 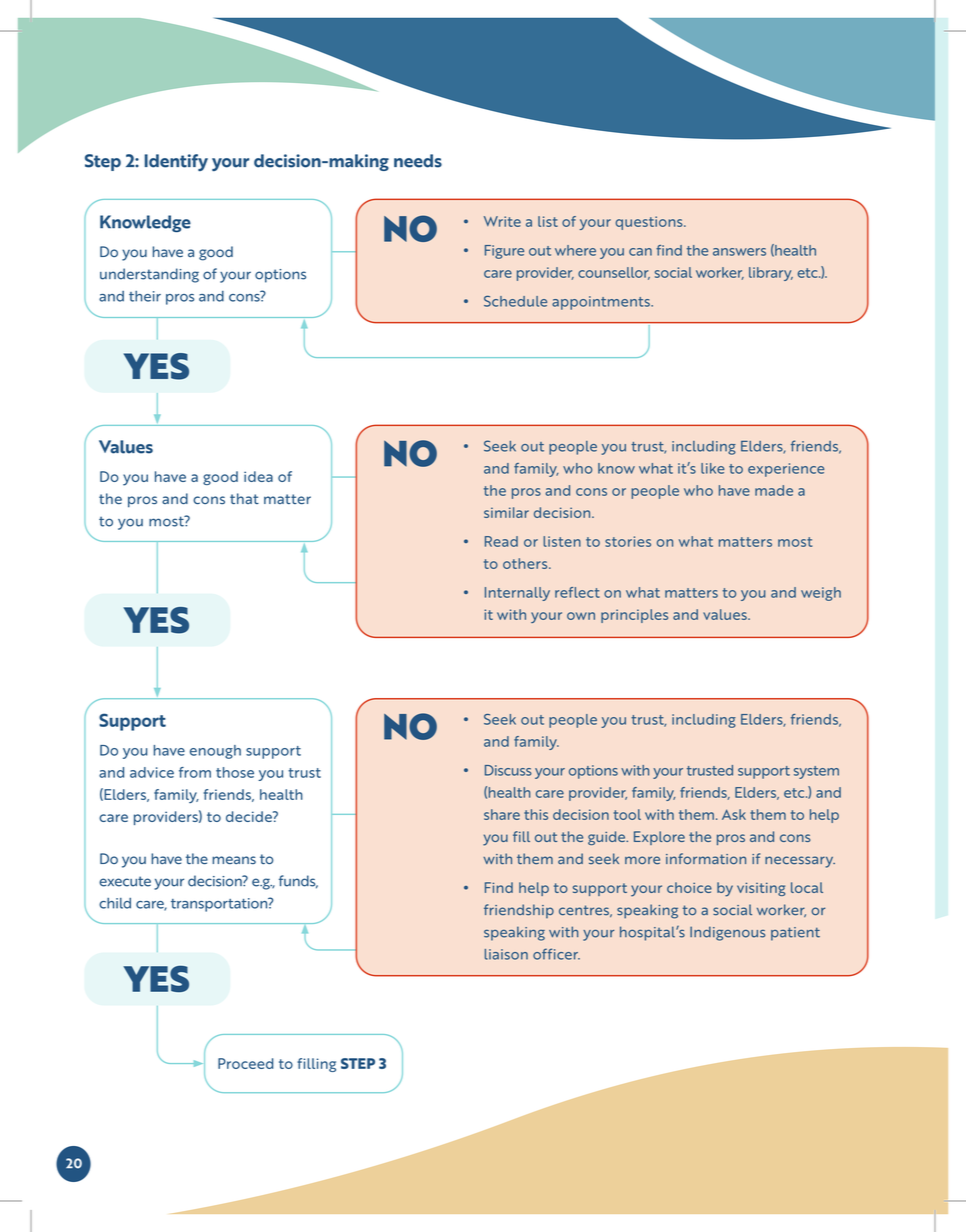 What do you see at coordinates (816, 772) in the screenshot?
I see `system` at bounding box center [816, 772].
